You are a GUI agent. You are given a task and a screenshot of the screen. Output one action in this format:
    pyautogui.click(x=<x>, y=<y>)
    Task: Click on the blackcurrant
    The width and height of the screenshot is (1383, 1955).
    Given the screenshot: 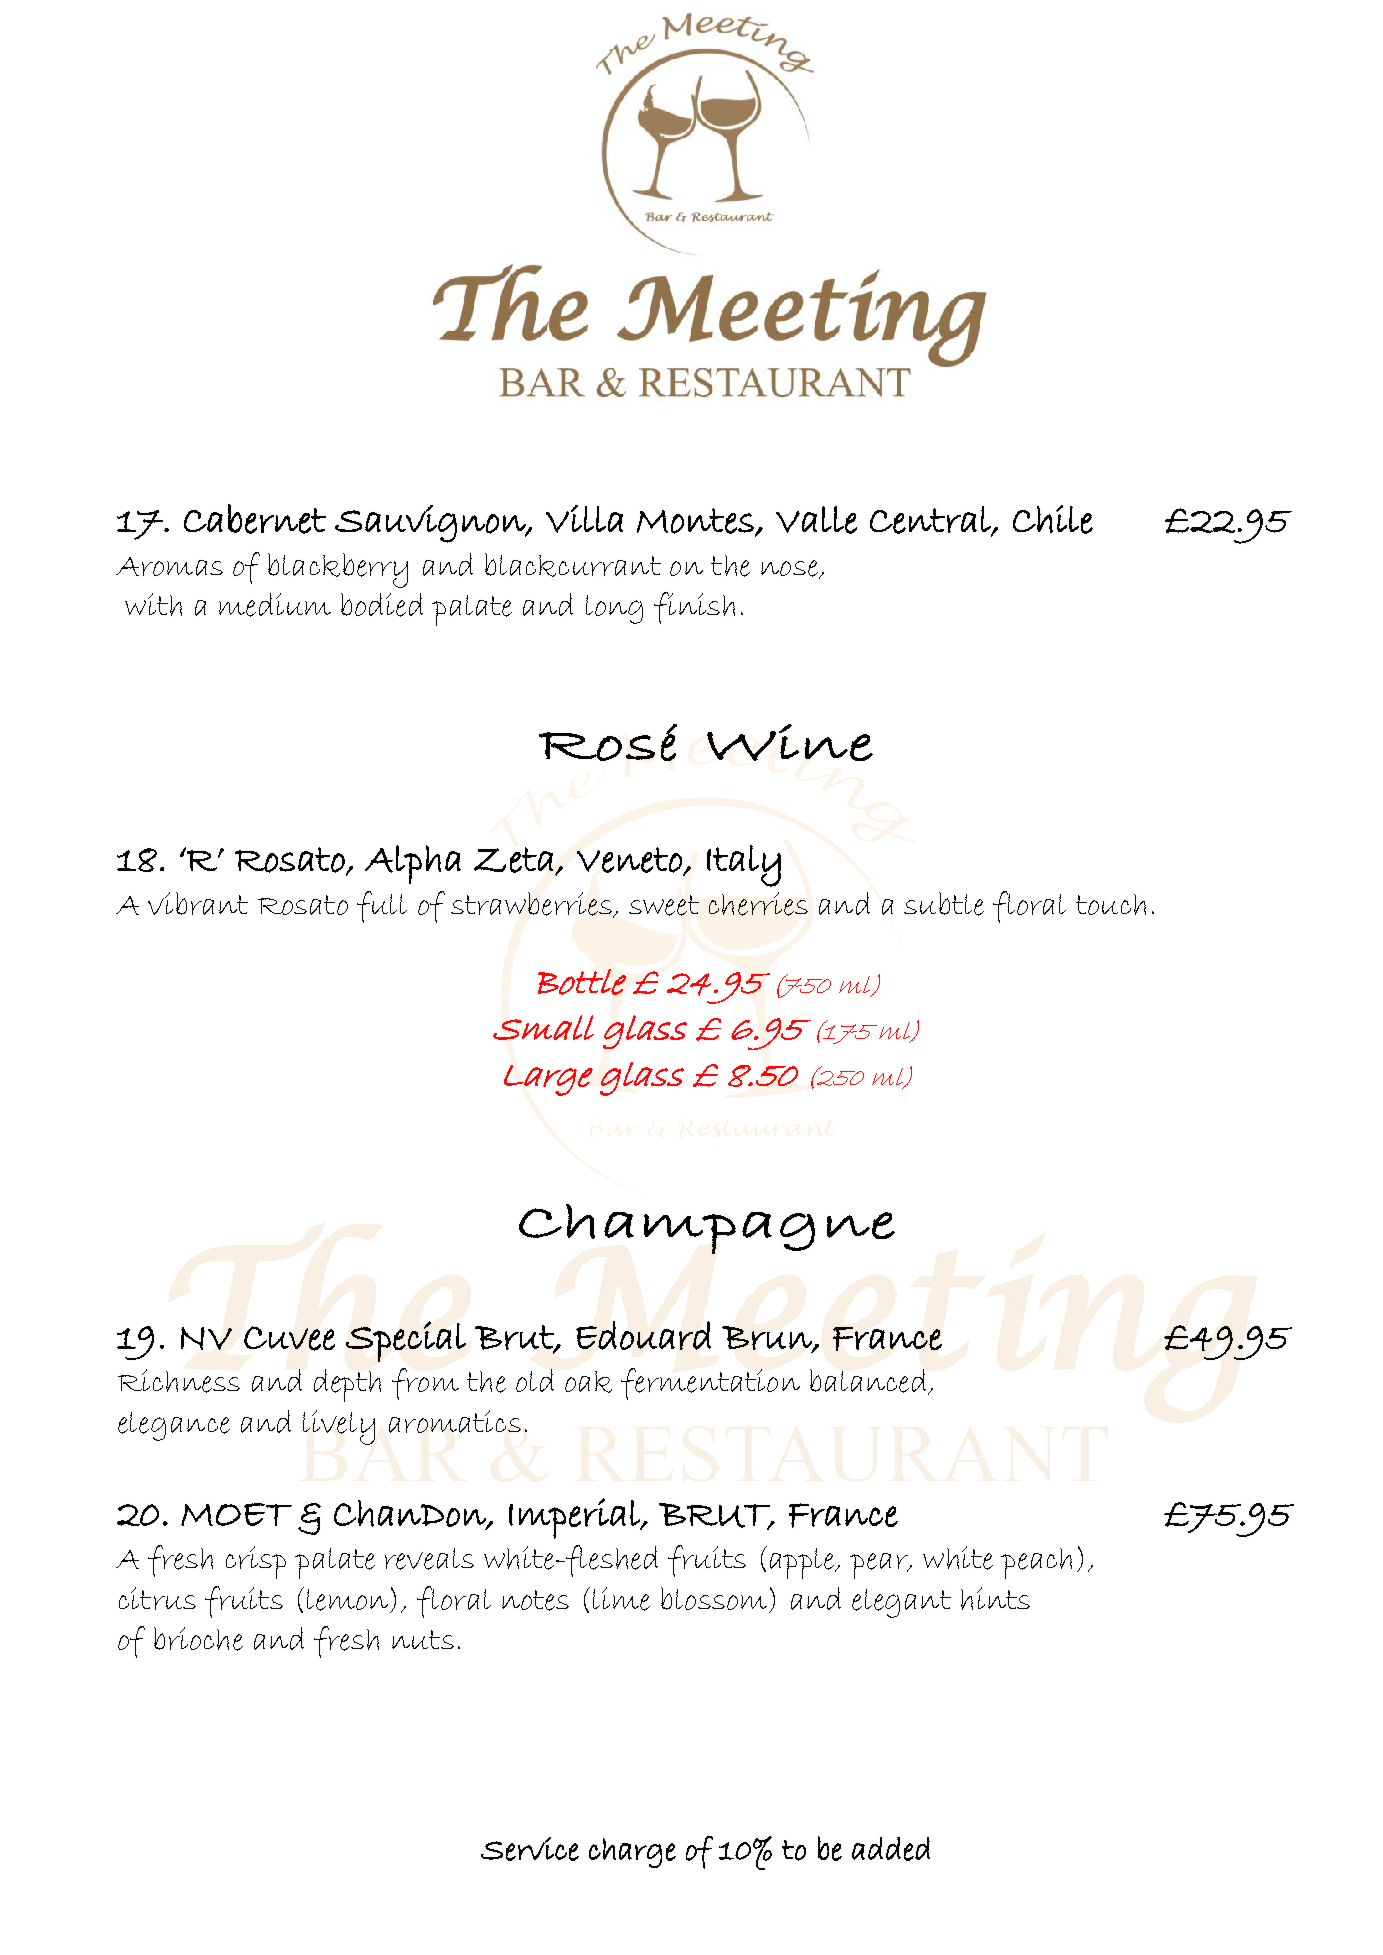 What is the action you would take?
    pyautogui.click(x=573, y=565)
